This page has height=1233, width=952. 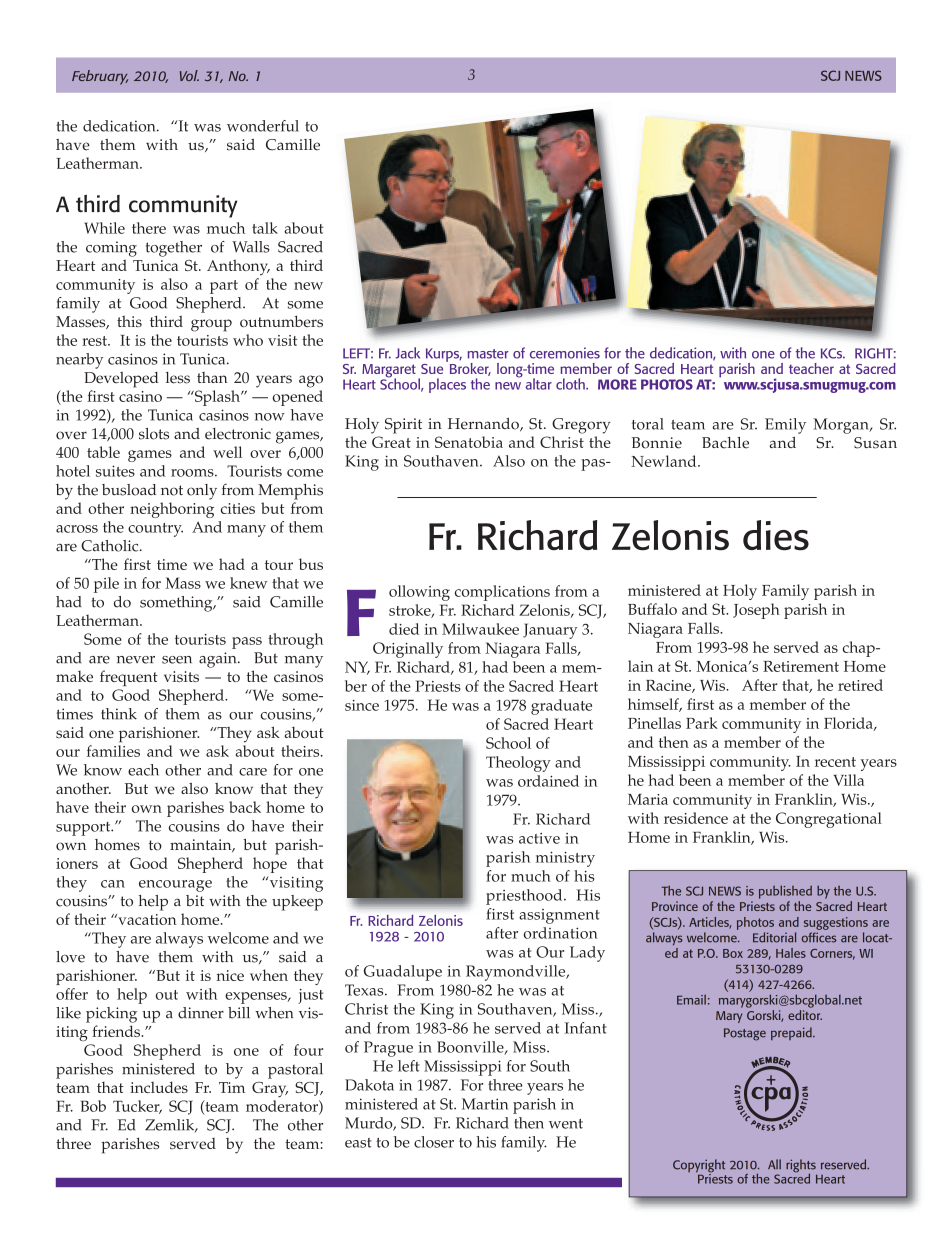 What do you see at coordinates (480, 629) in the page?
I see `Milwaukee` at bounding box center [480, 629].
